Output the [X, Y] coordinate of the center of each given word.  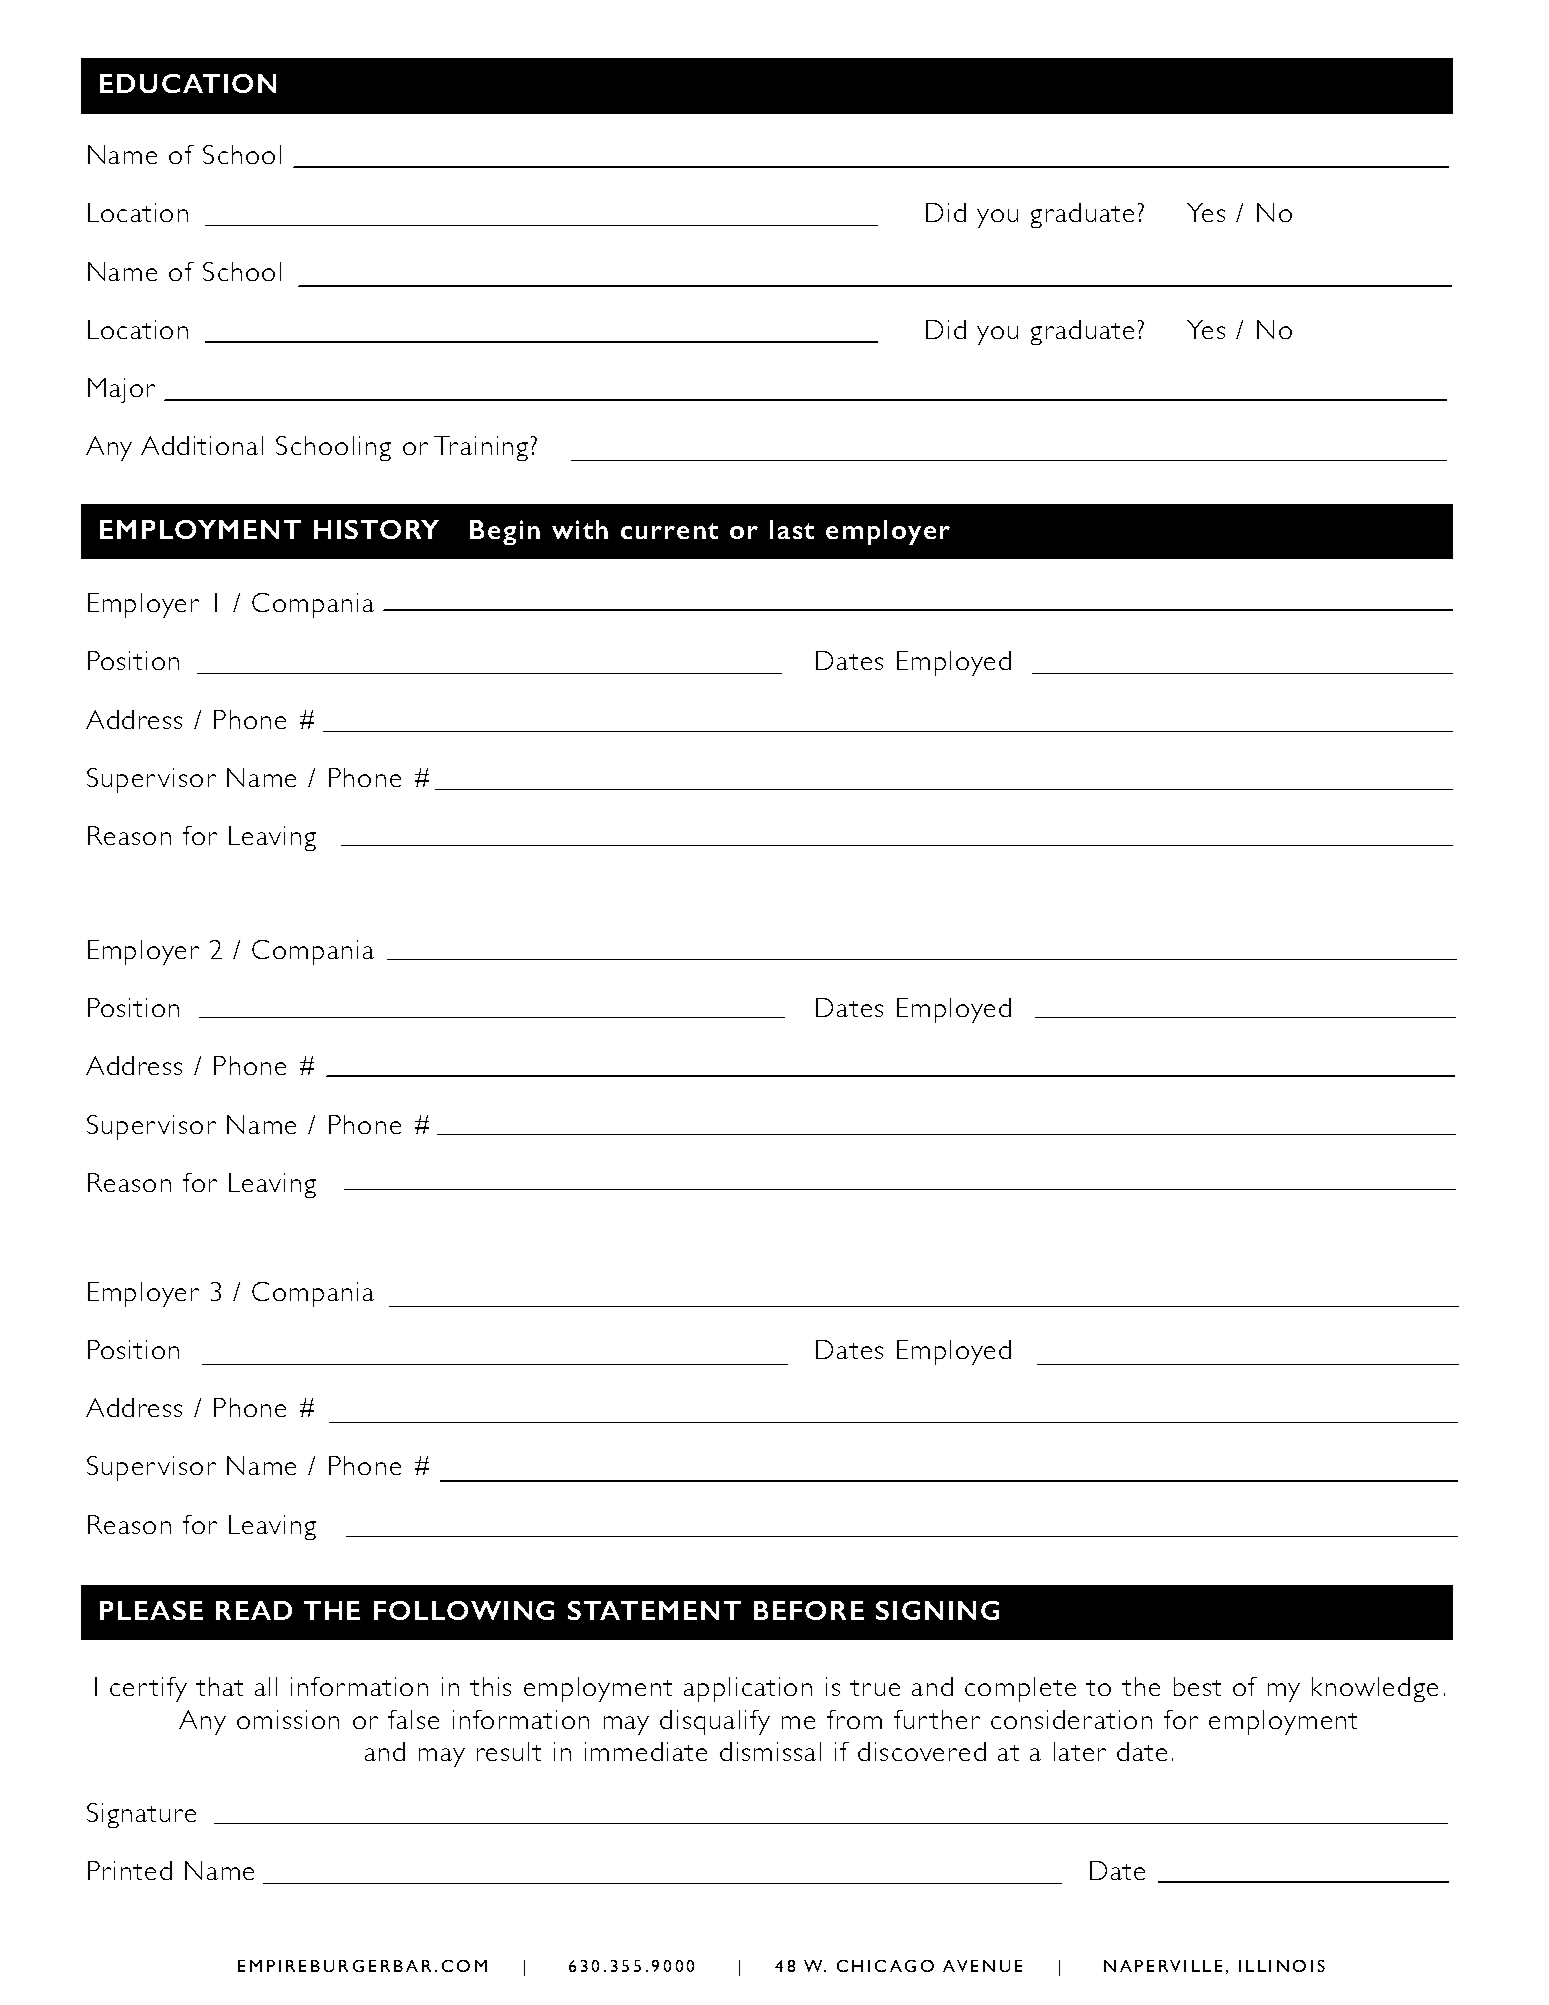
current [669, 531]
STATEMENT [654, 1610]
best [1197, 1686]
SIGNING [937, 1610]
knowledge [1375, 1689]
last [792, 529]
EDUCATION [188, 83]
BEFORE [809, 1610]
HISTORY [376, 529]
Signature [141, 1815]
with [580, 529]
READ [254, 1610]
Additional [202, 445]
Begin [505, 532]
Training [481, 448]
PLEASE [151, 1610]
